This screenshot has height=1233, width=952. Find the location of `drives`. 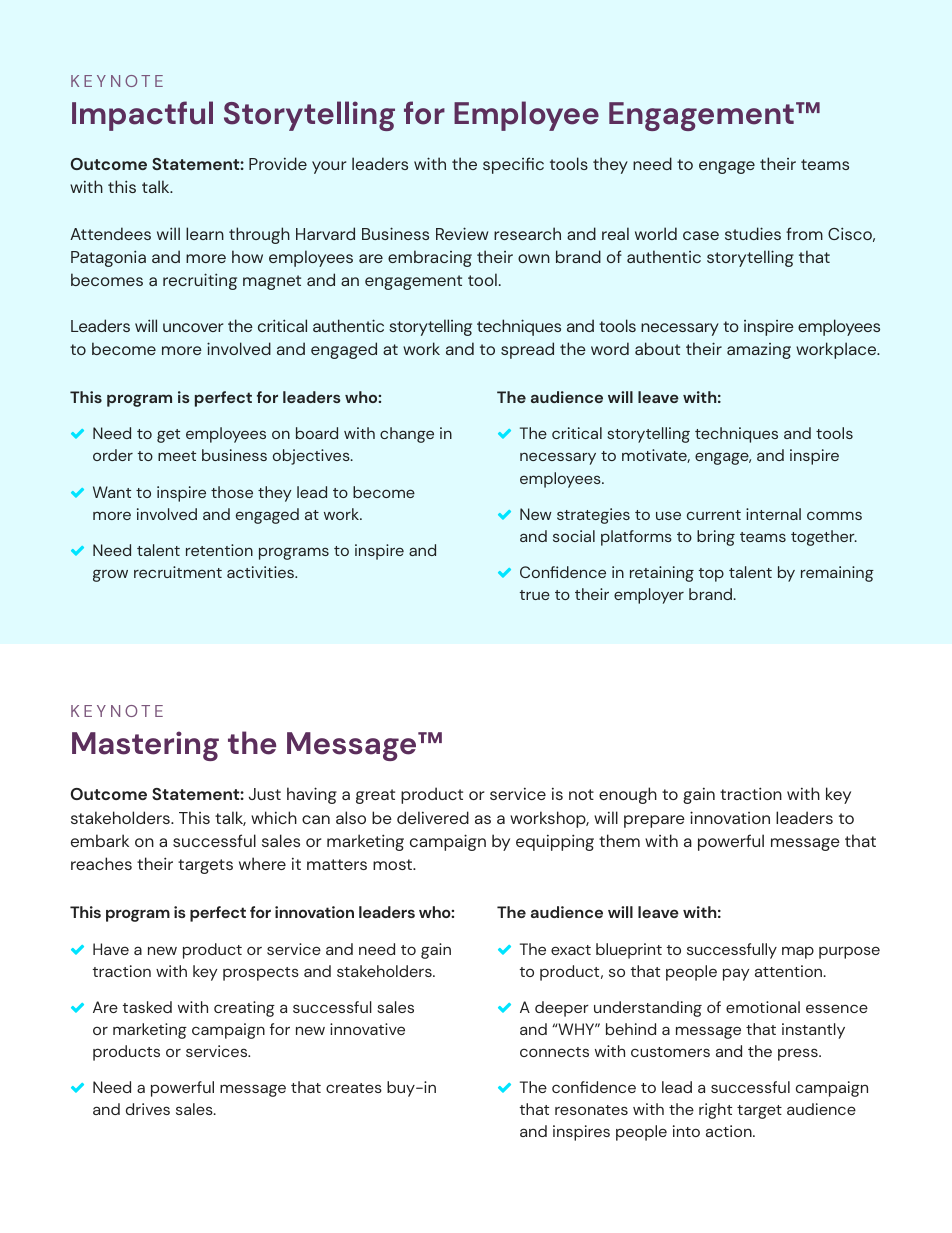

drives is located at coordinates (148, 1109).
